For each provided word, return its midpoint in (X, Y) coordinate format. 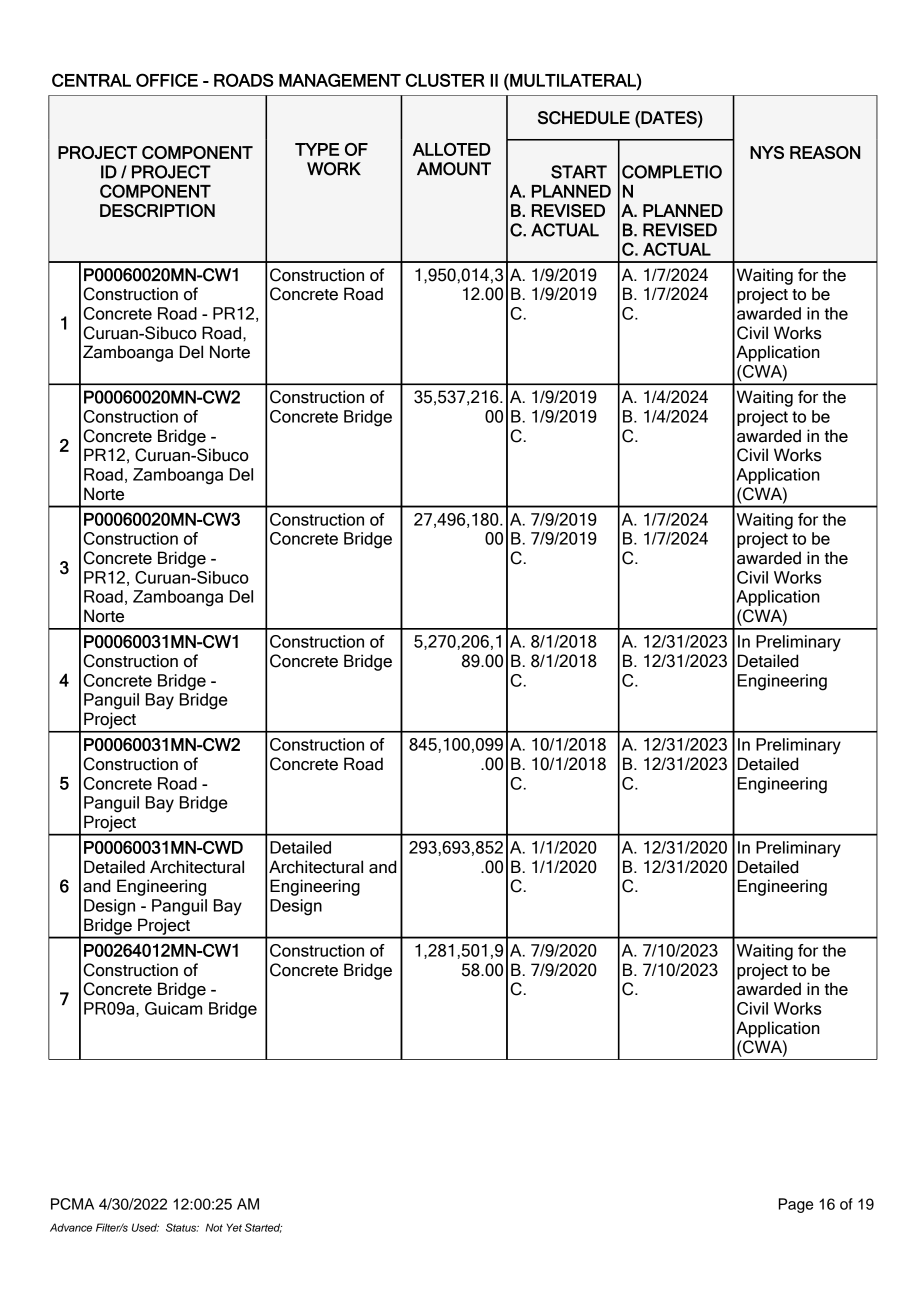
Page (796, 1205)
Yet (234, 1227)
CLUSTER (445, 80)
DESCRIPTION (157, 210)
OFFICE (167, 80)
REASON (825, 152)
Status (182, 1227)
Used (145, 1227)
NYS (767, 152)
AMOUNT (454, 169)
